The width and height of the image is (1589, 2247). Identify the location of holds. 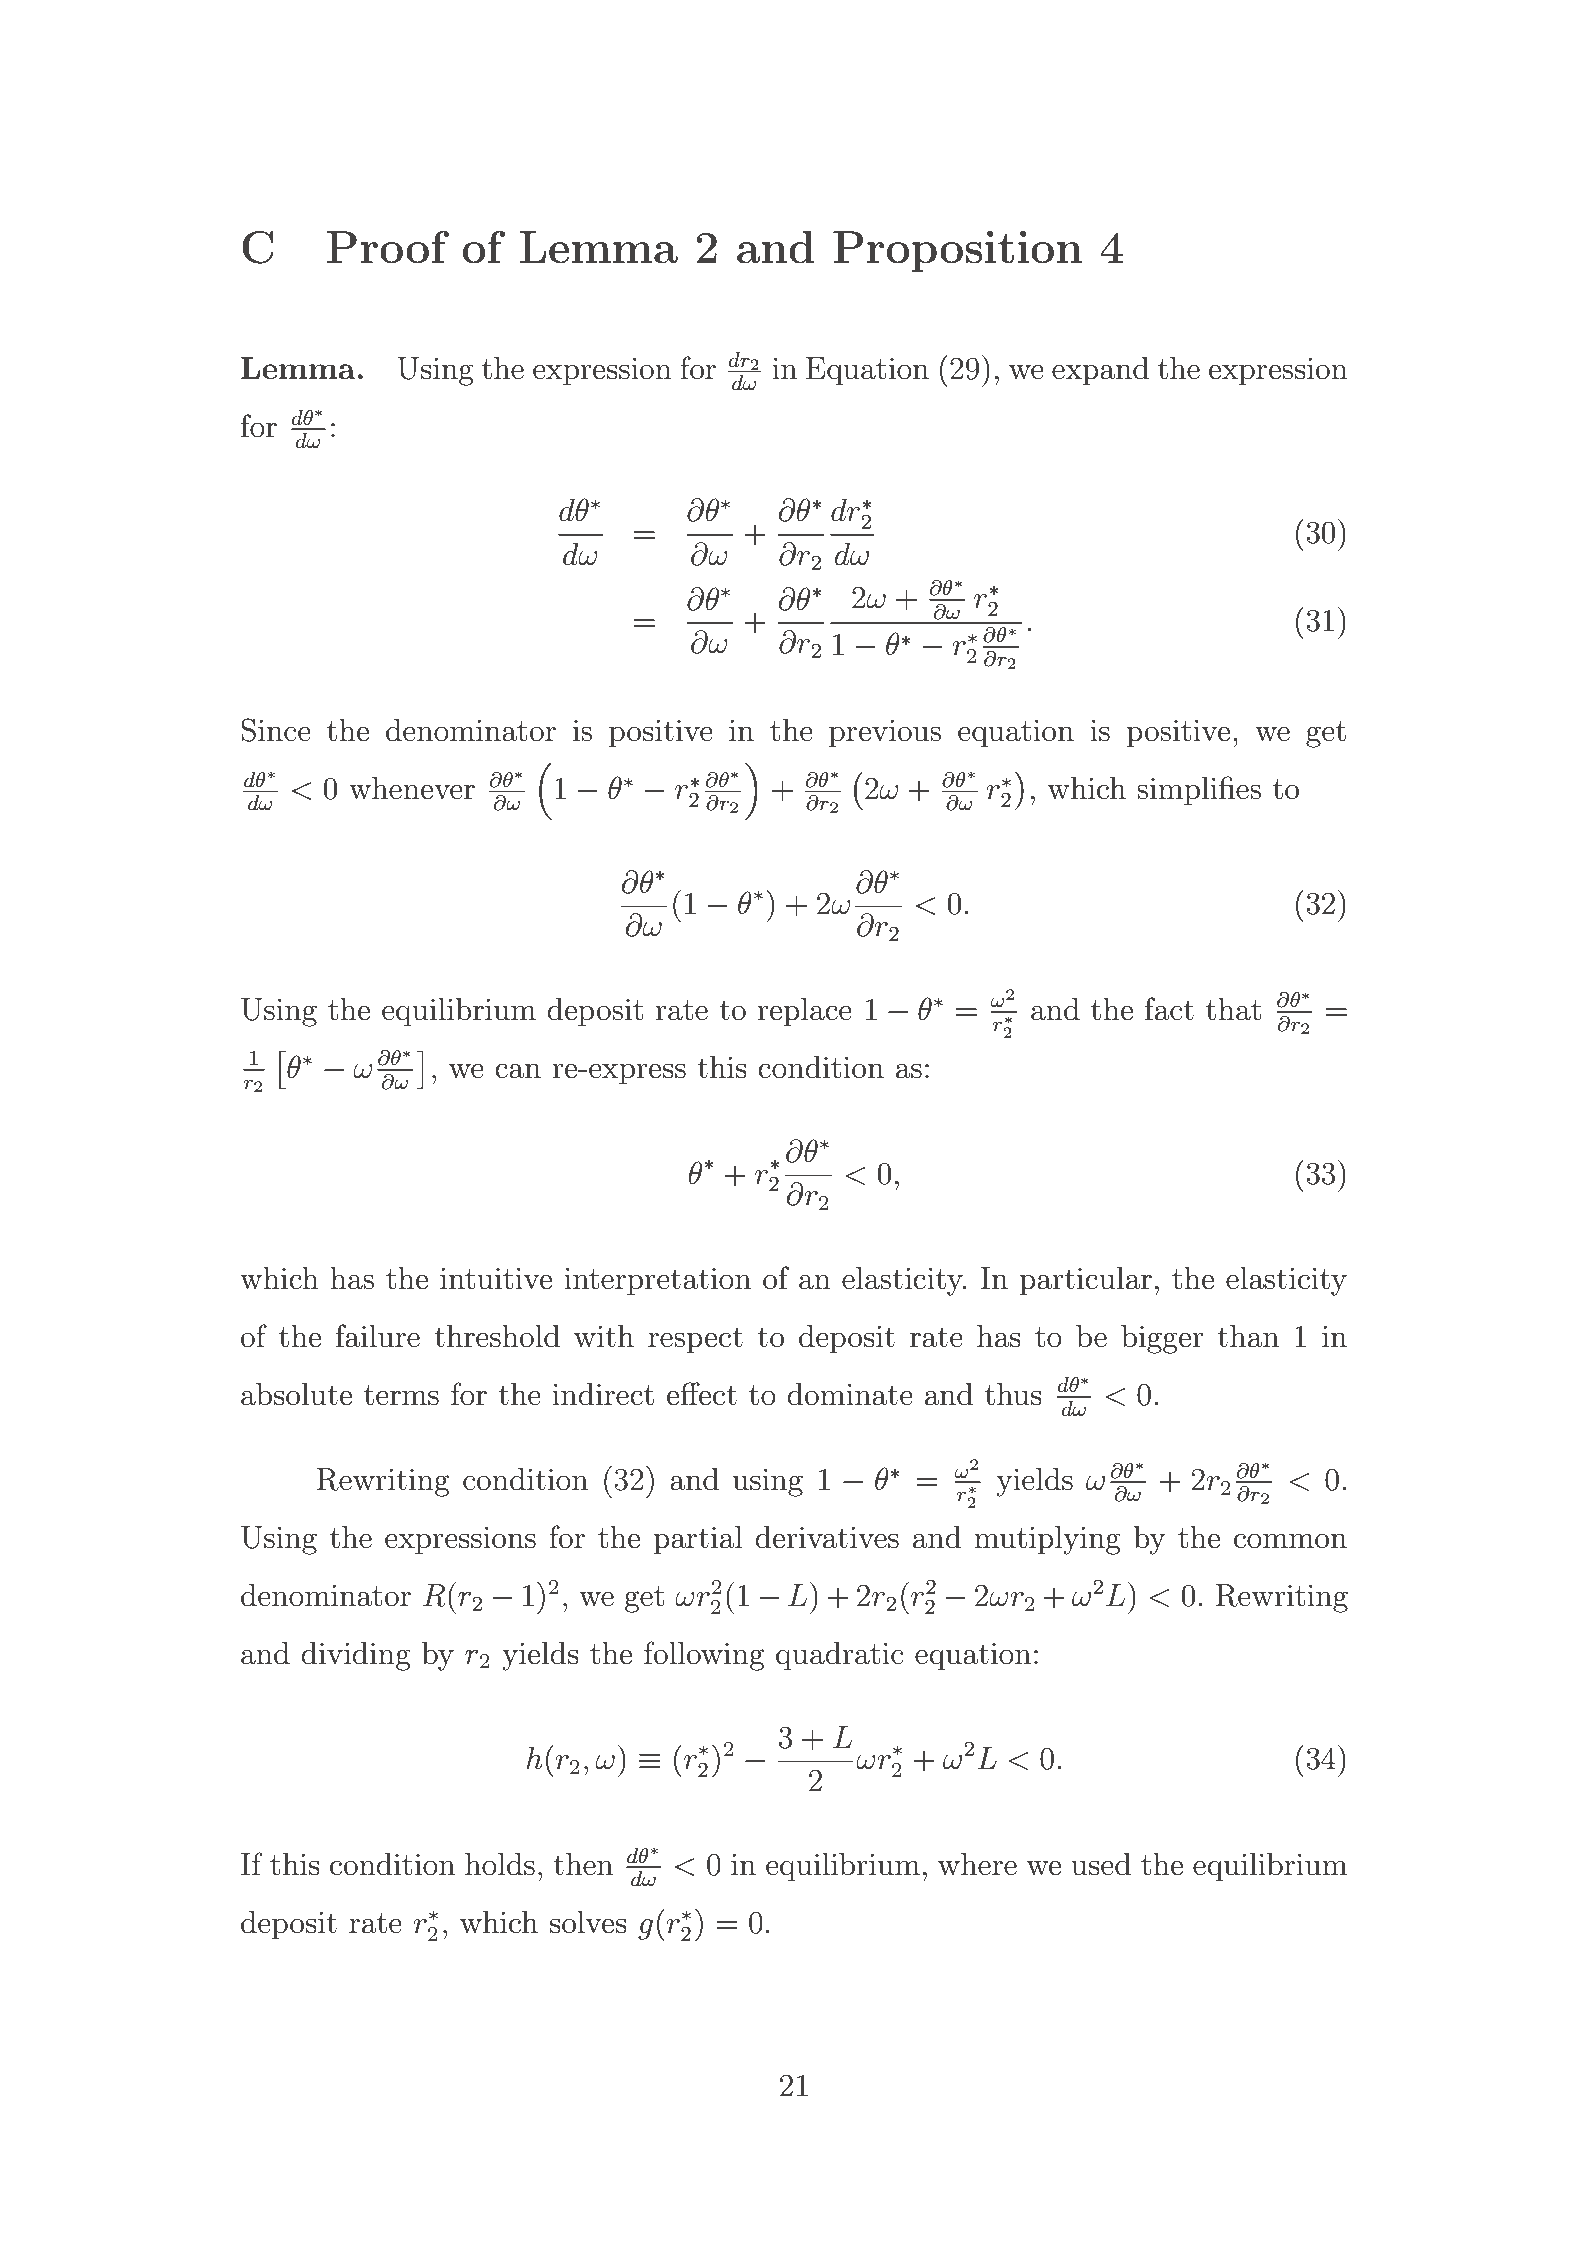
(500, 1864).
